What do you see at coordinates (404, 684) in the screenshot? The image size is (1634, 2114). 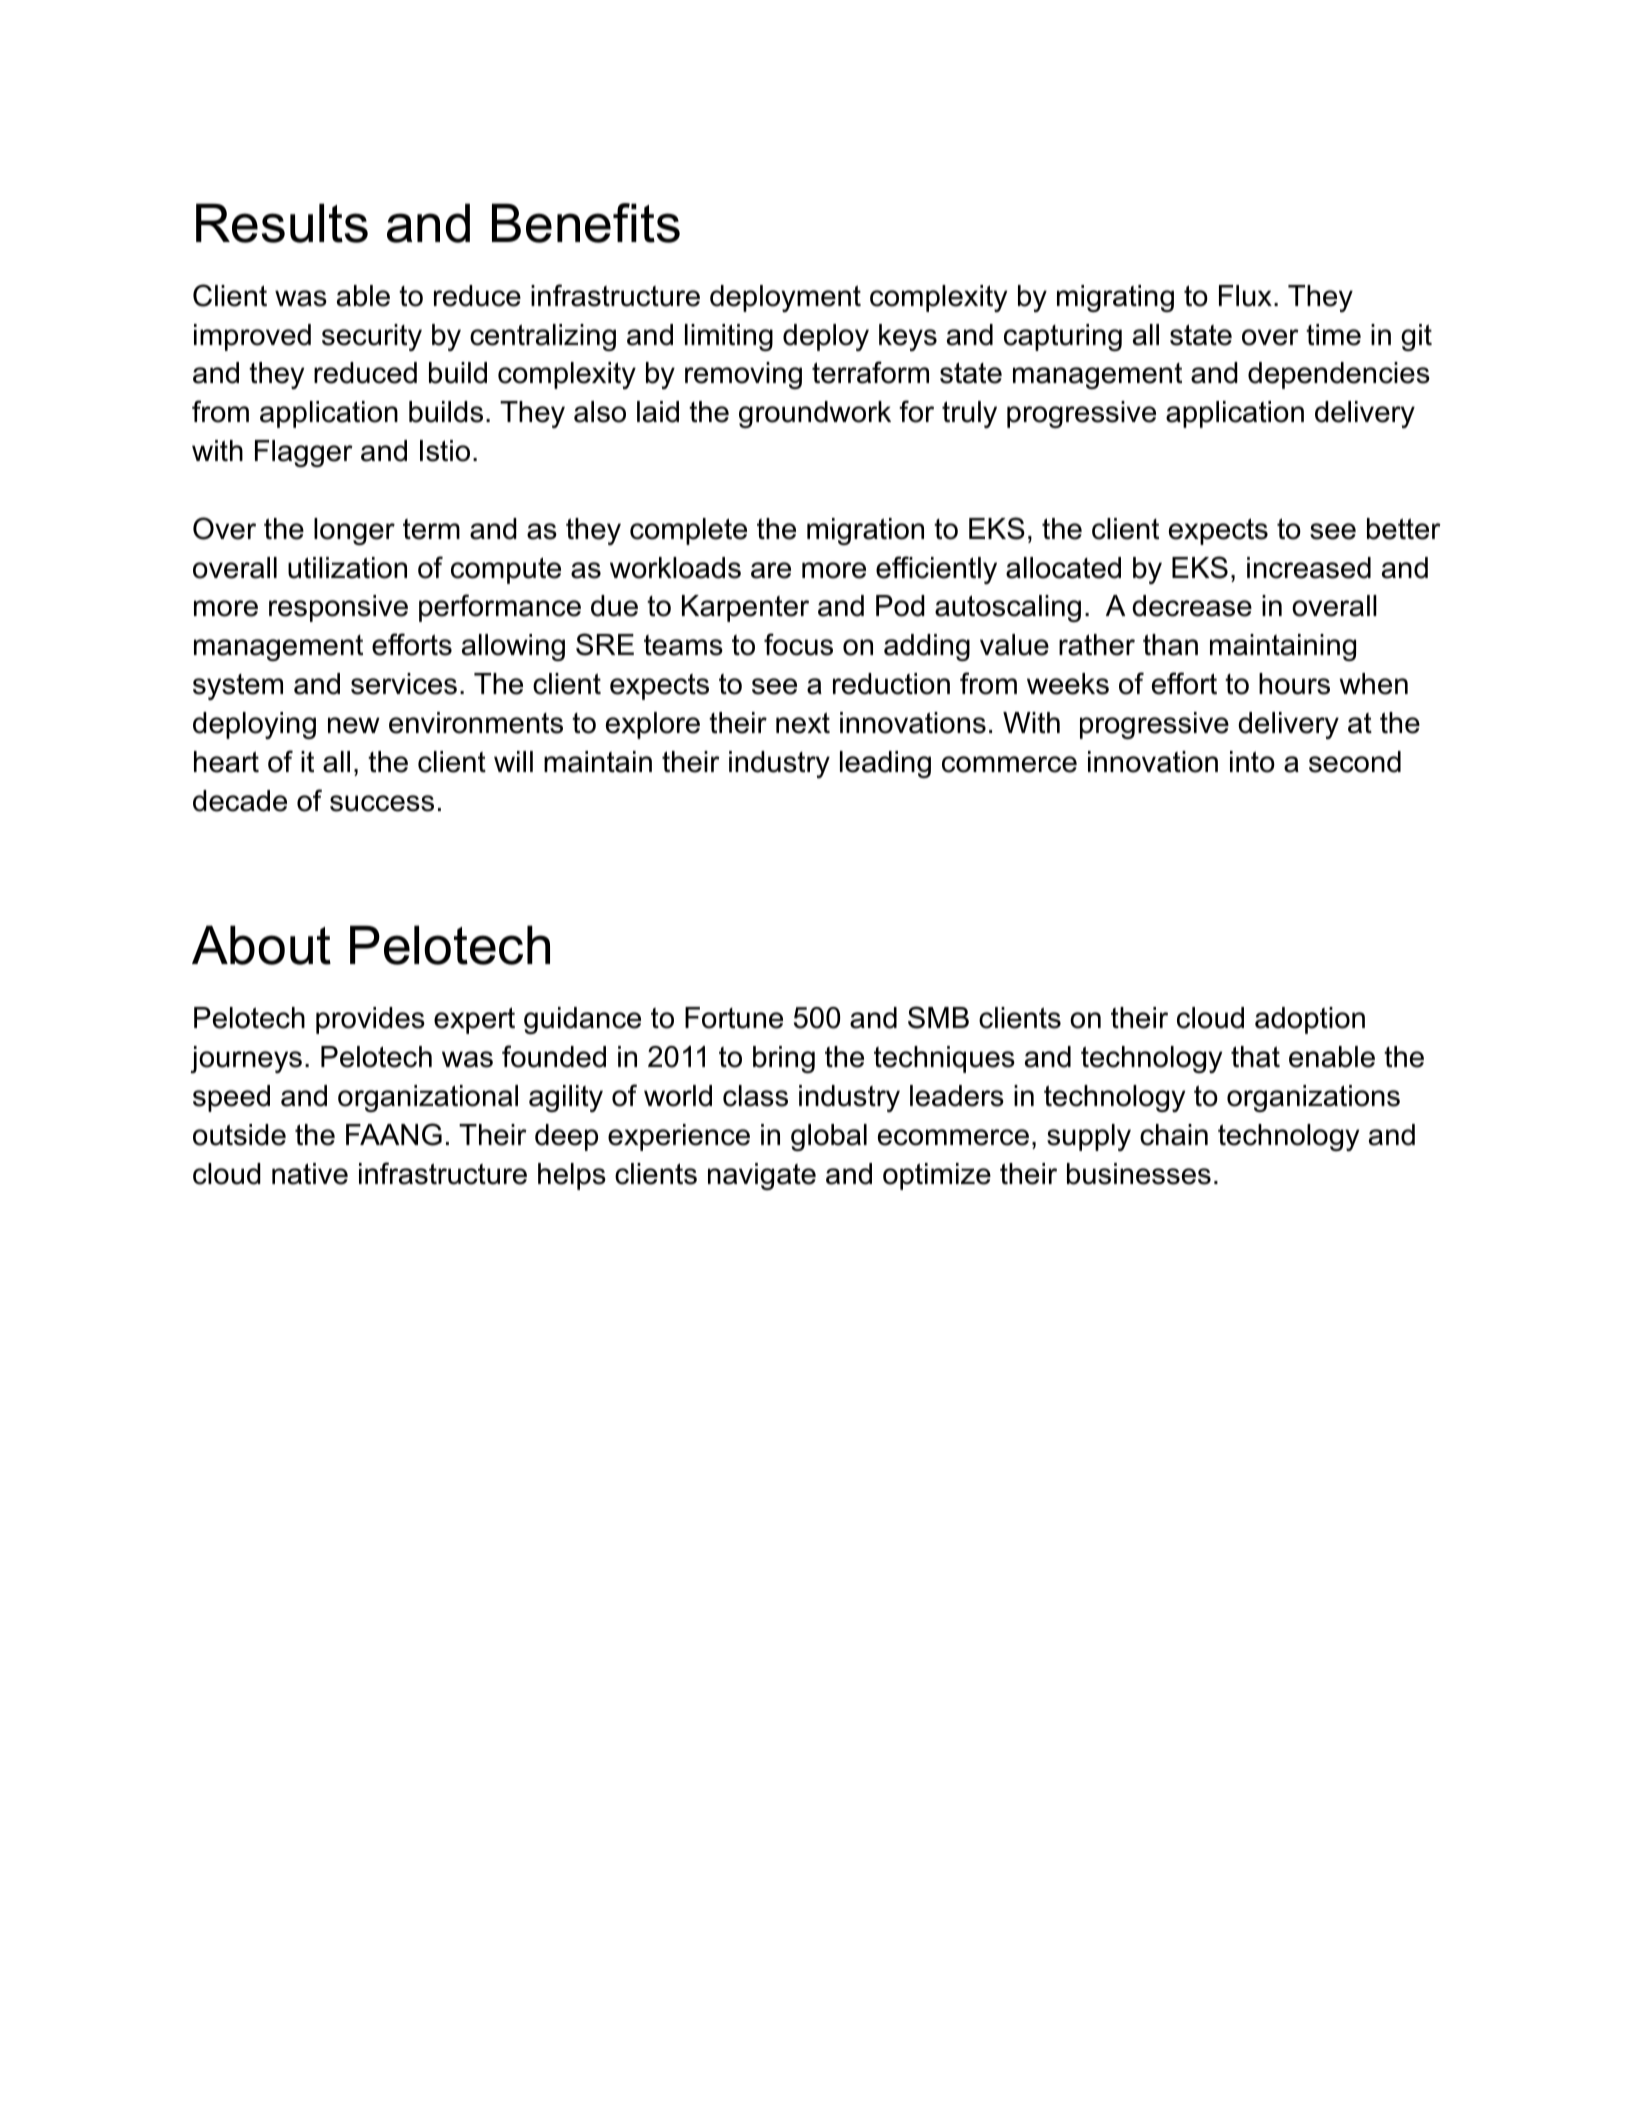 I see `services` at bounding box center [404, 684].
